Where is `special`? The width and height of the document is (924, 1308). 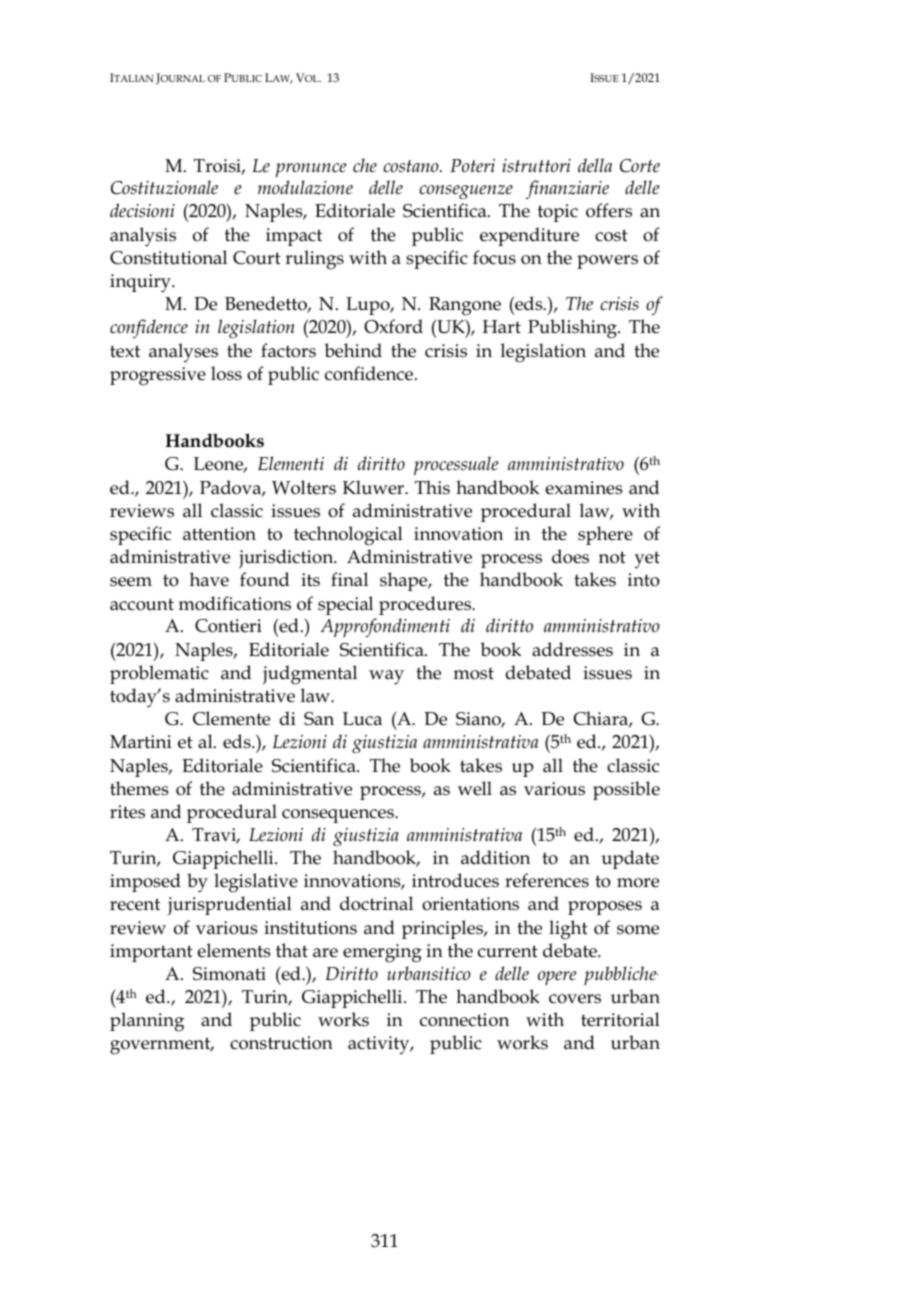 special is located at coordinates (345, 605).
